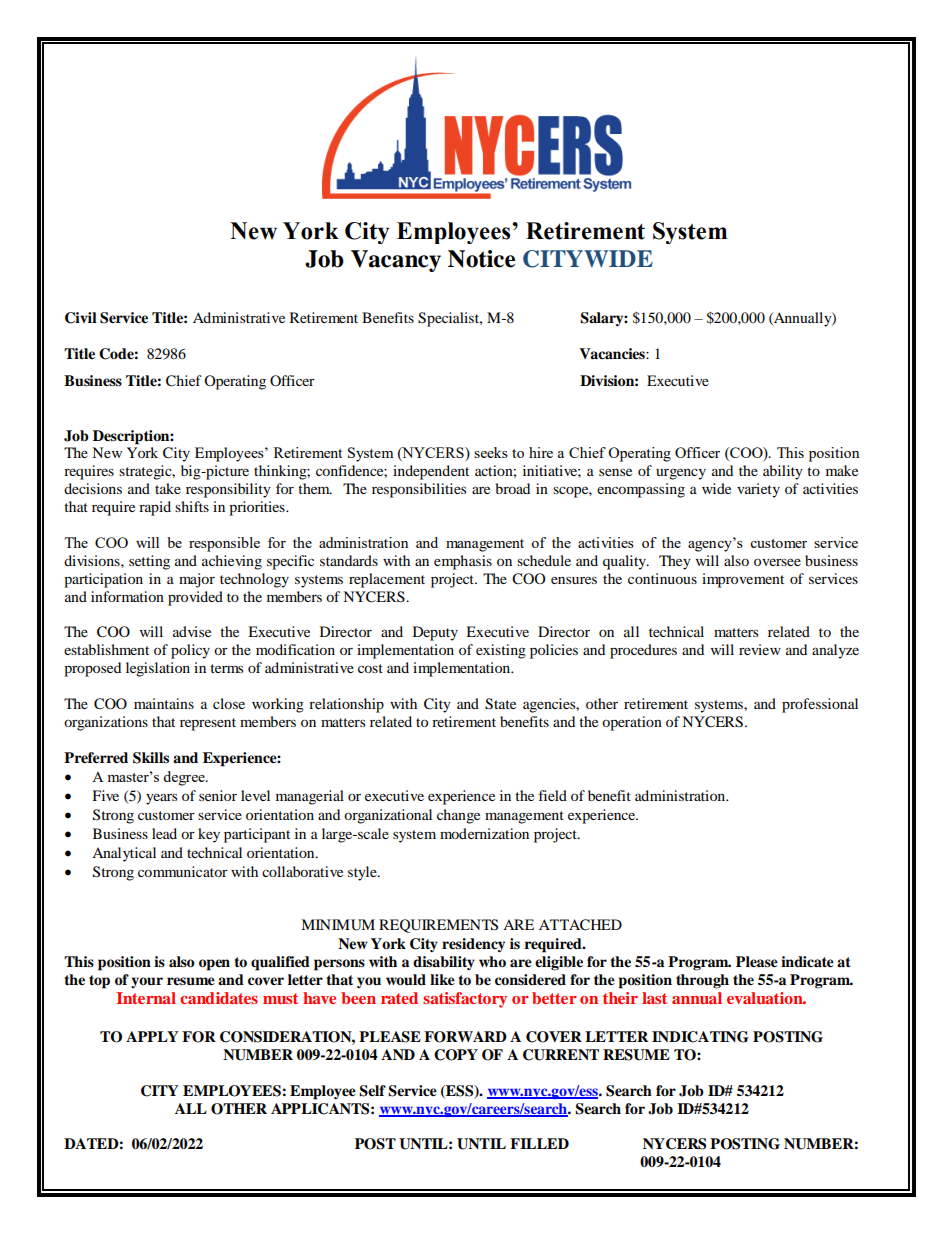  What do you see at coordinates (463, 562) in the screenshot?
I see `emphasis` at bounding box center [463, 562].
